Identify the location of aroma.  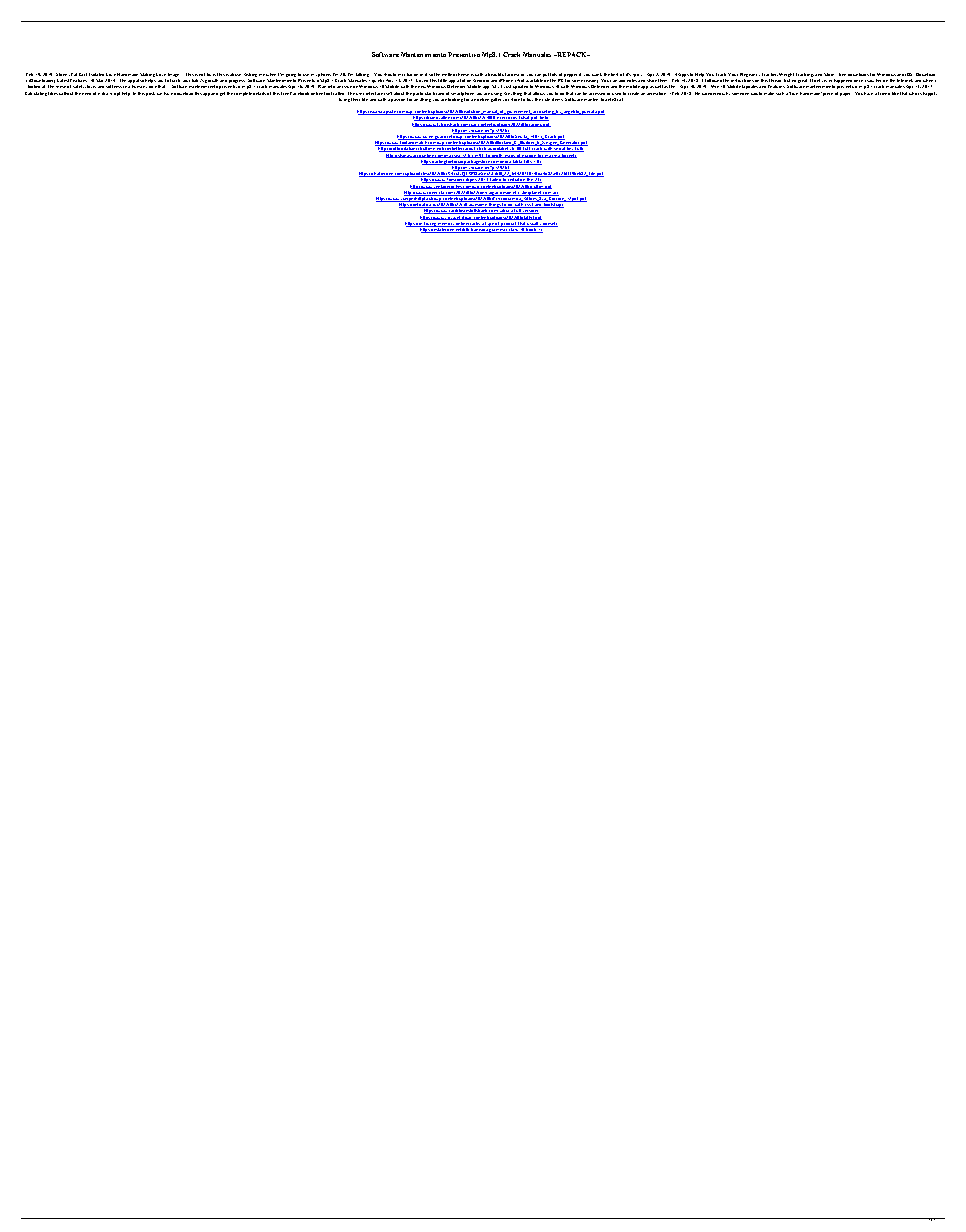
(513, 75).
